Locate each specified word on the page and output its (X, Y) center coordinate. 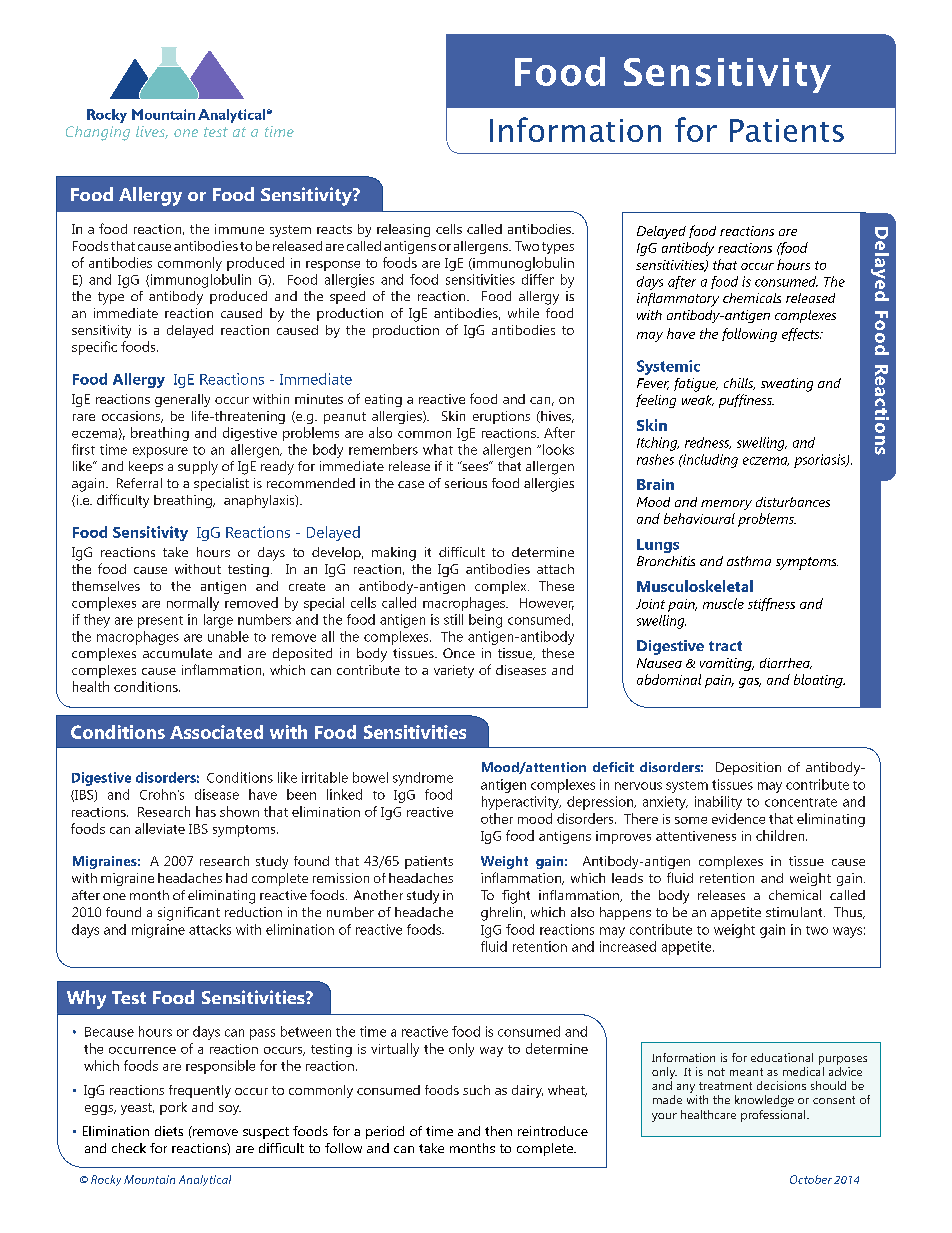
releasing (403, 230)
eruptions (501, 417)
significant (189, 914)
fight (516, 897)
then (498, 1131)
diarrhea (786, 663)
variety (454, 671)
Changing (98, 133)
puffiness (746, 401)
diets (169, 1131)
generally (182, 400)
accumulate (177, 653)
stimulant (795, 912)
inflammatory (678, 300)
